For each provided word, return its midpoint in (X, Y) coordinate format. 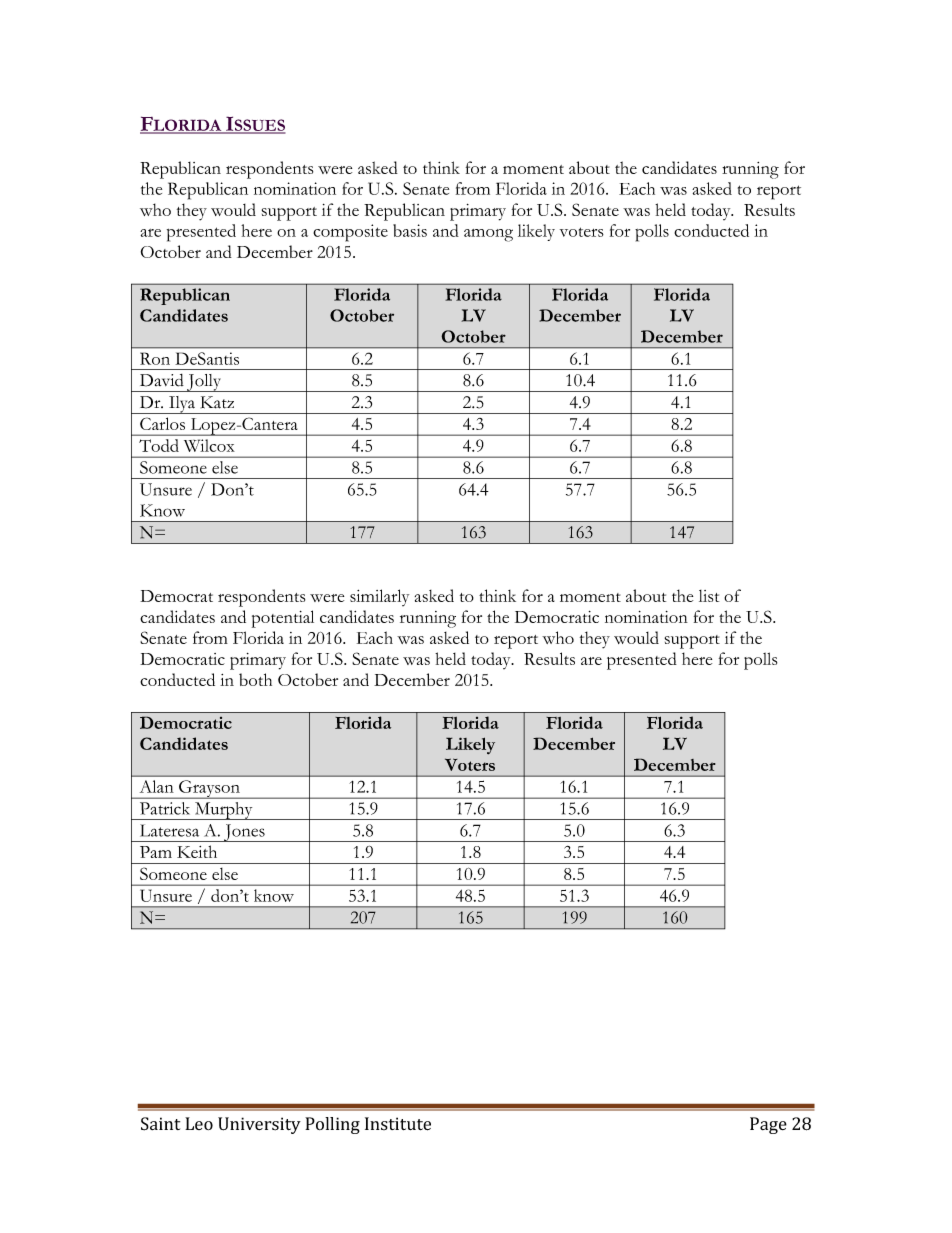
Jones (244, 833)
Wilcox (209, 445)
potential (283, 619)
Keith (197, 851)
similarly (379, 597)
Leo (199, 1123)
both (255, 679)
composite (350, 233)
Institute (398, 1124)
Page (768, 1125)
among (488, 235)
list (709, 596)
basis (410, 230)
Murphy (224, 811)
